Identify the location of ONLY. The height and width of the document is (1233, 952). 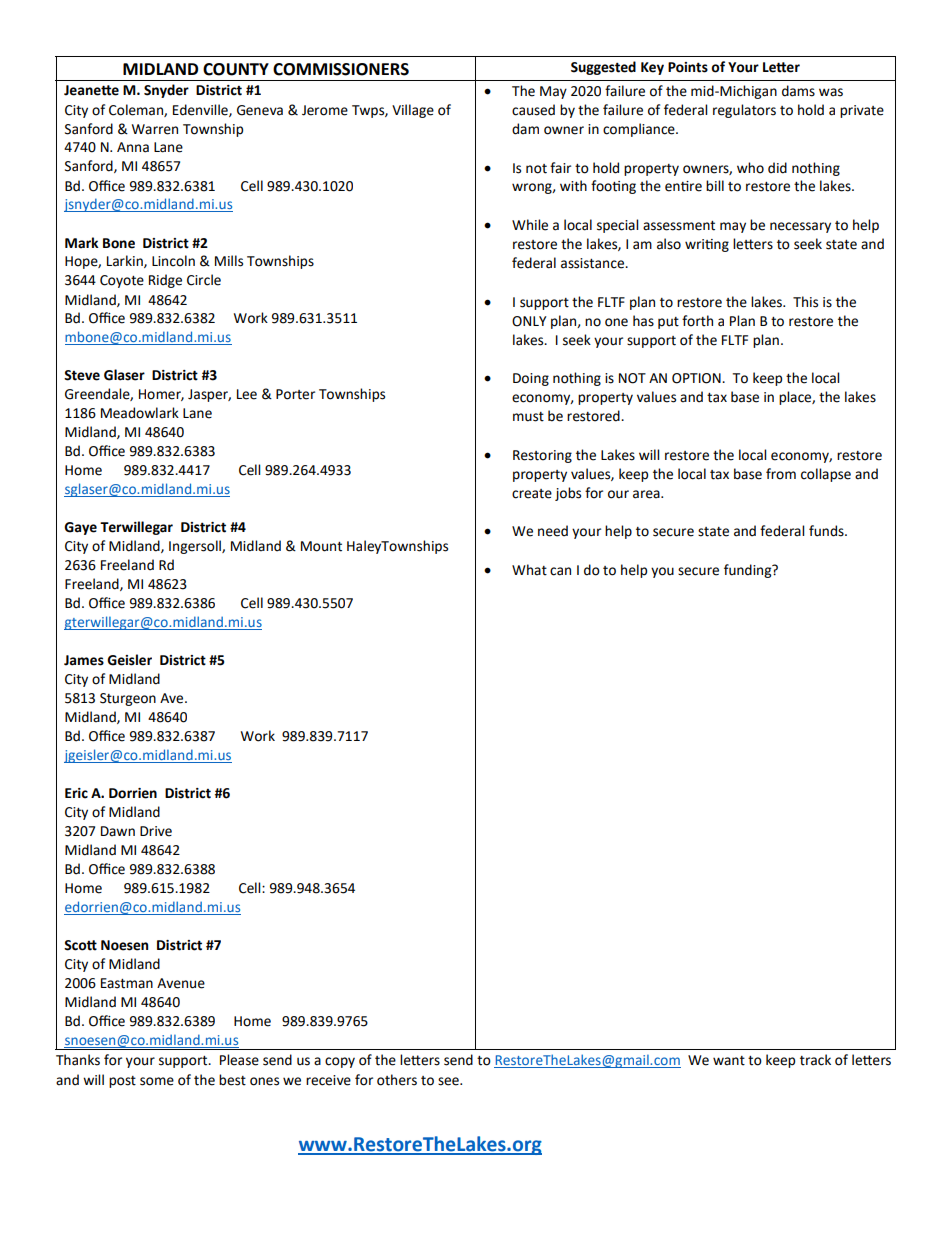
(529, 321).
